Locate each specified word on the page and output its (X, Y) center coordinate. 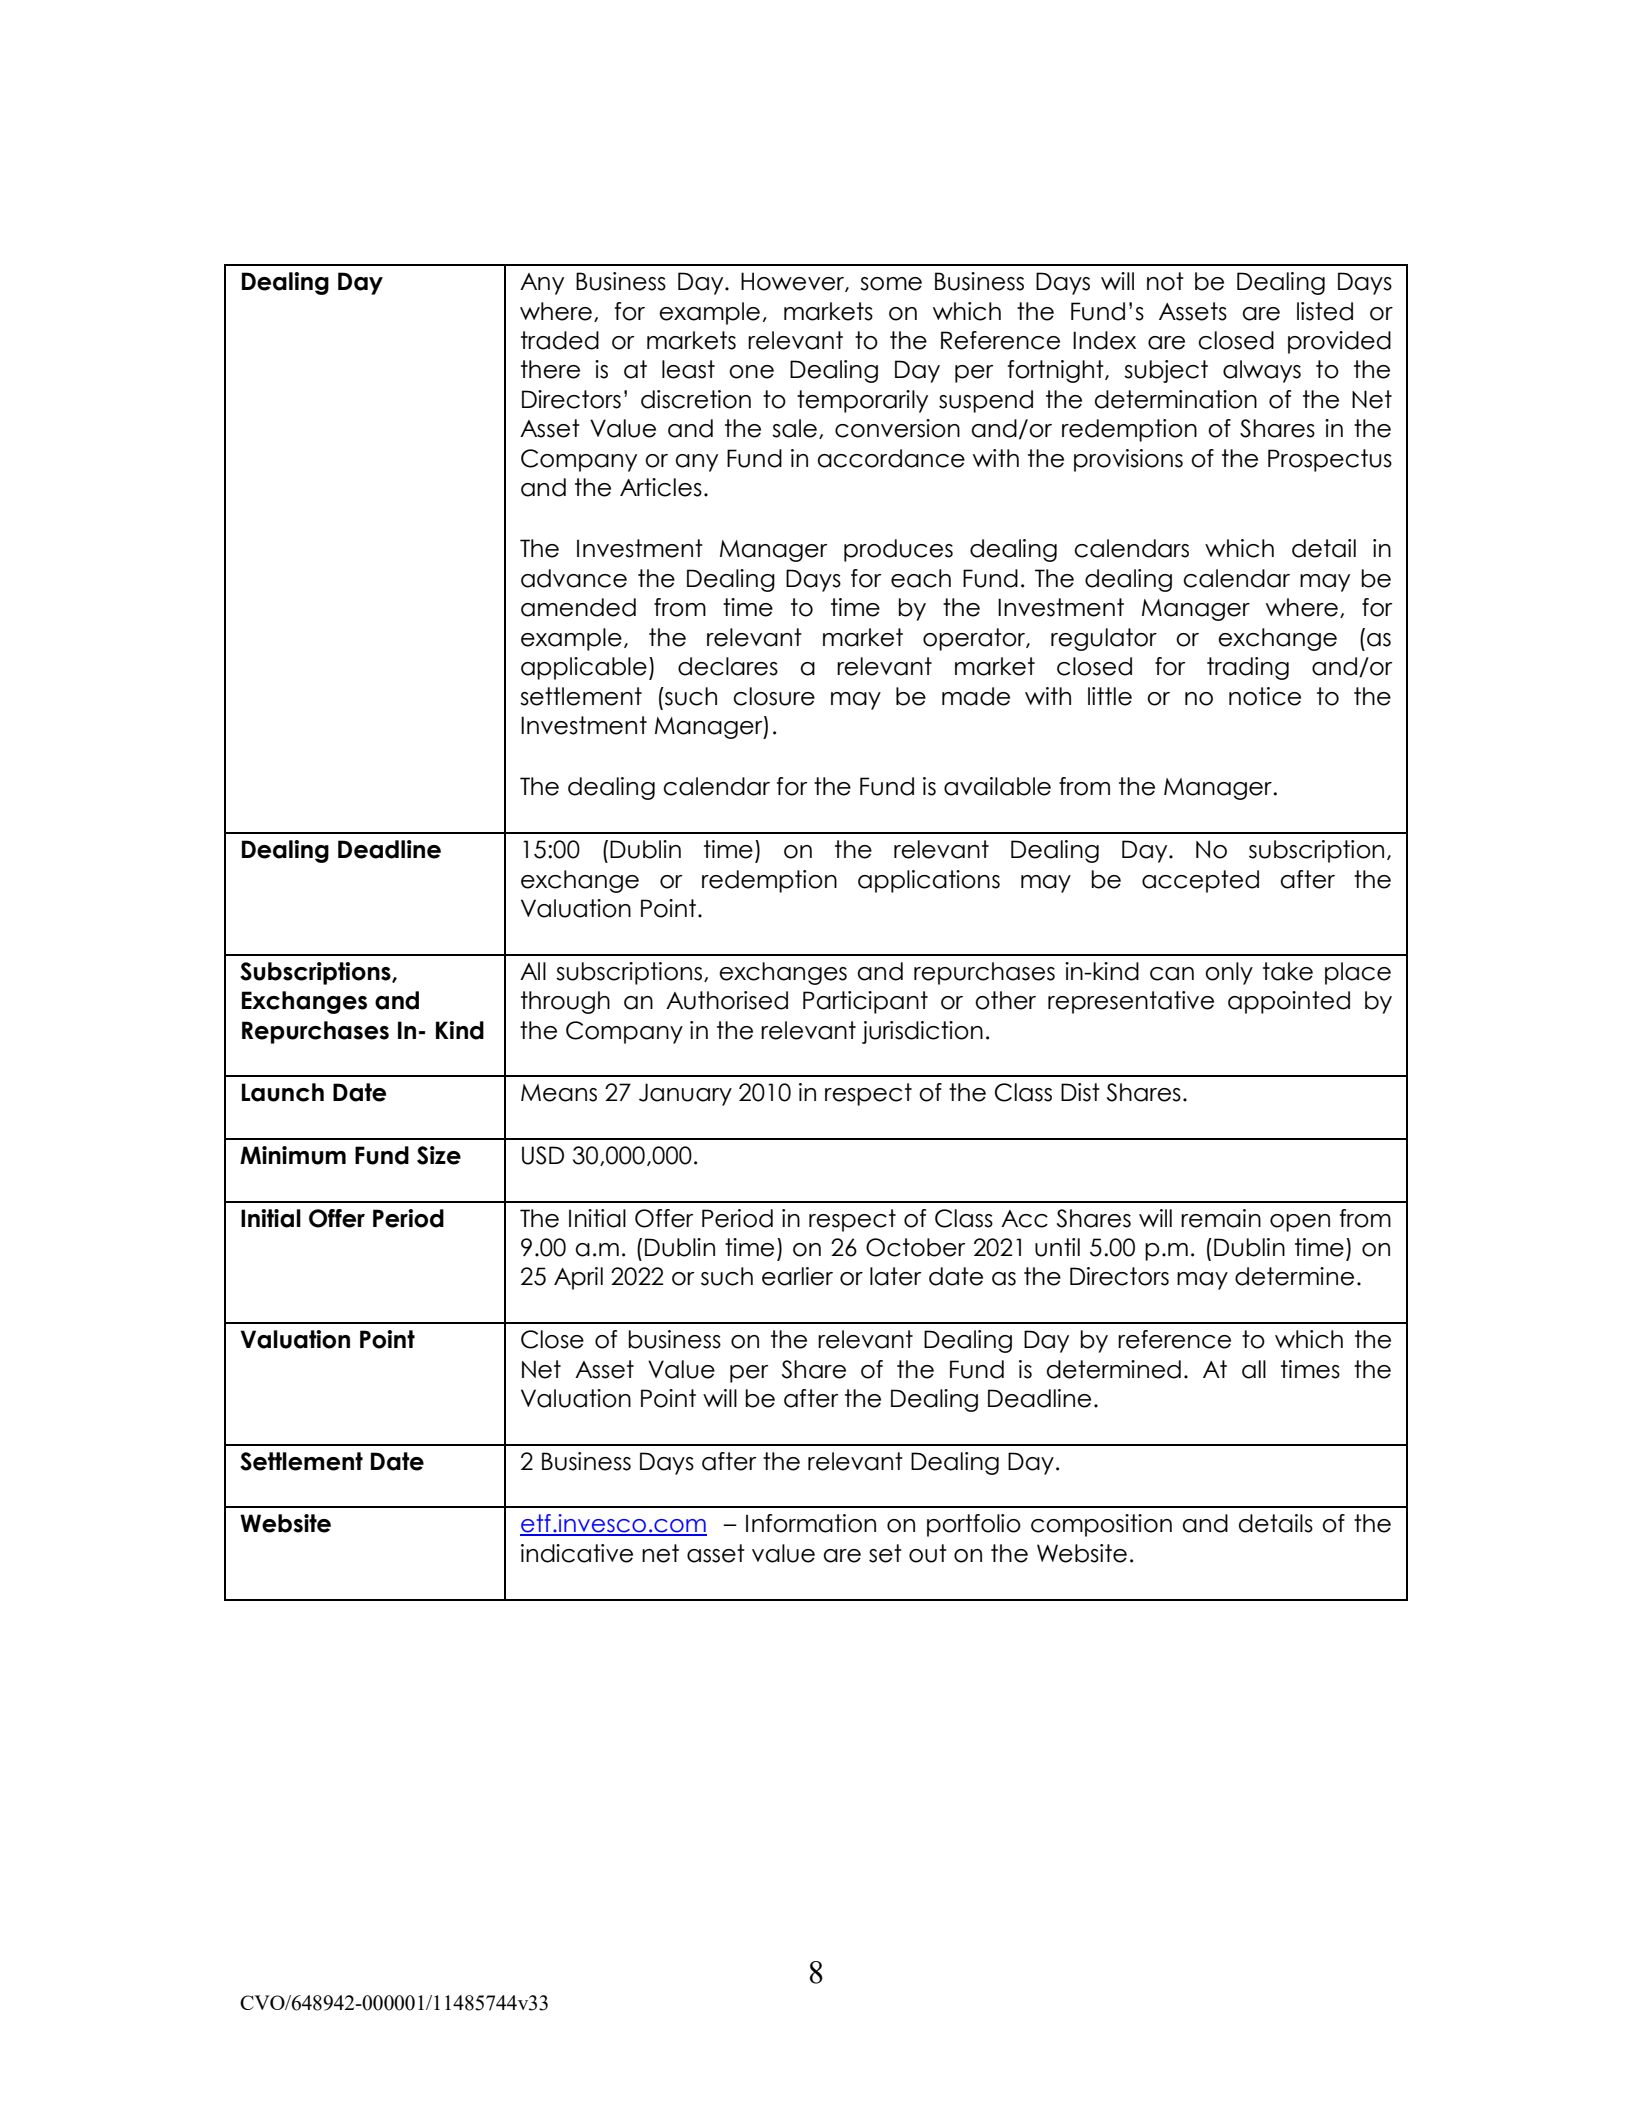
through (565, 1002)
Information (811, 1523)
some (891, 284)
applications (929, 881)
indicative (577, 1553)
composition (1101, 1525)
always (1262, 371)
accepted (1200, 881)
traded (560, 340)
